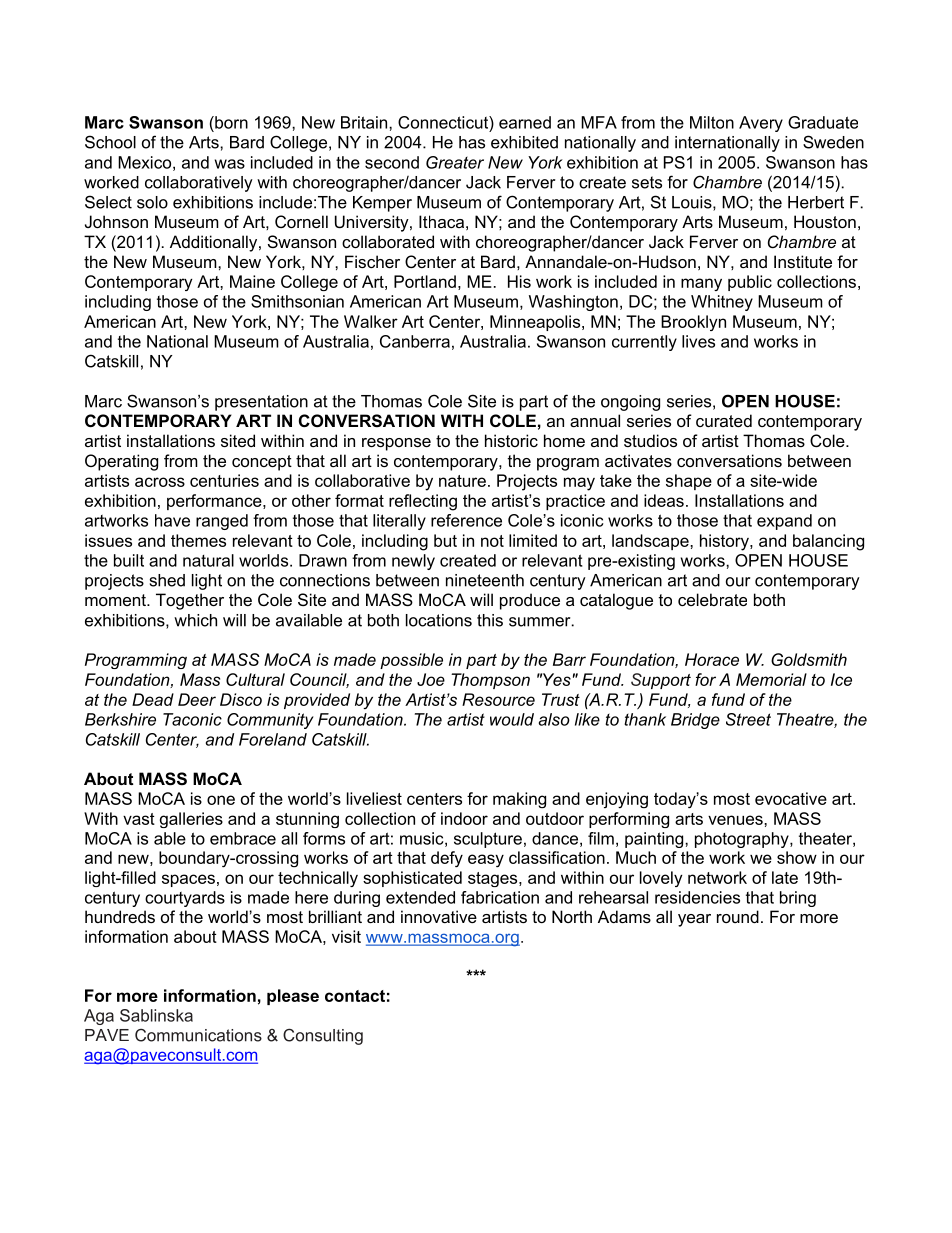  What do you see at coordinates (355, 996) in the screenshot?
I see `contact` at bounding box center [355, 996].
